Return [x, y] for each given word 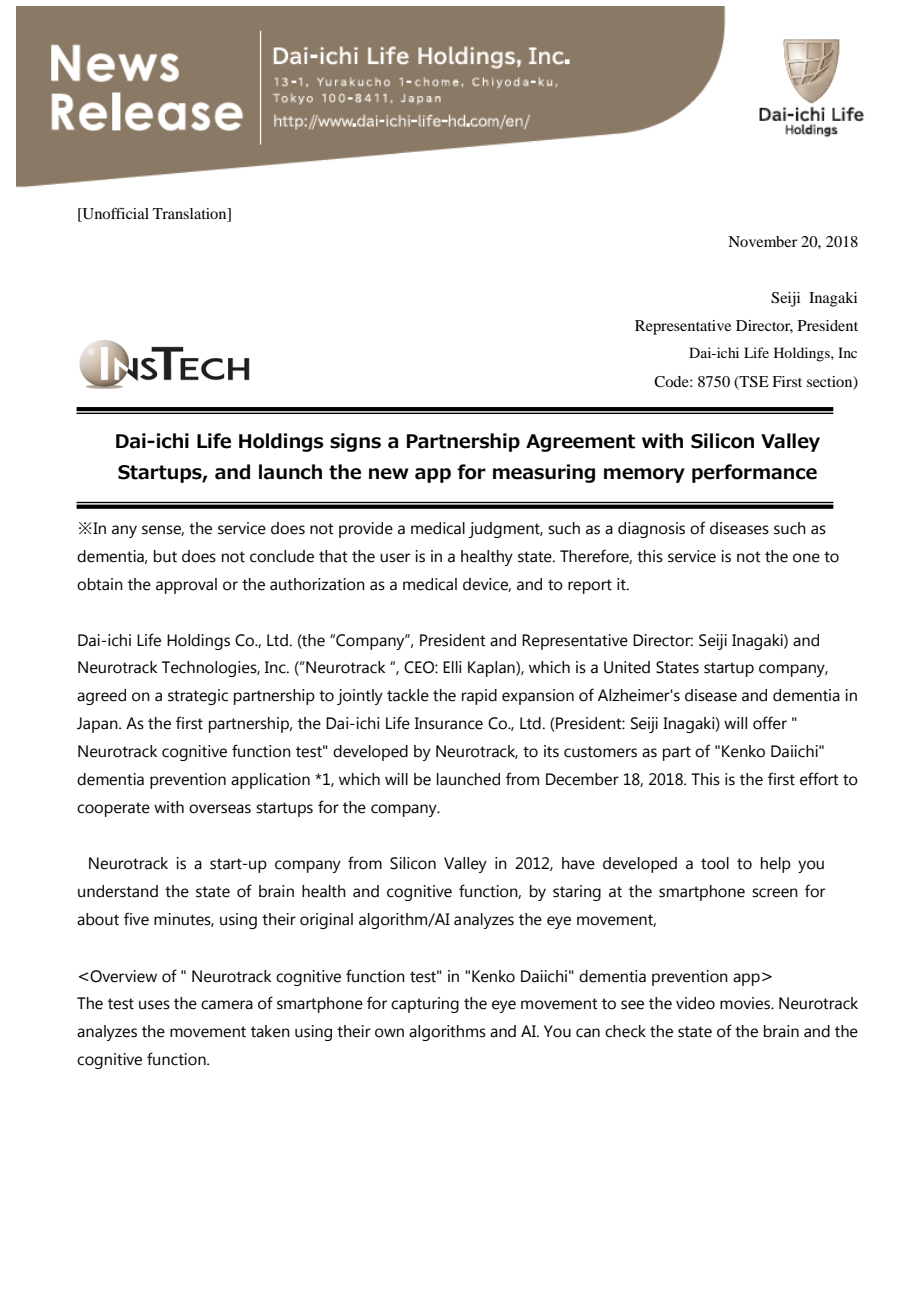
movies [746, 1003]
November [762, 241]
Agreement [580, 443]
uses [154, 1005]
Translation [191, 215]
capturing [425, 1005]
